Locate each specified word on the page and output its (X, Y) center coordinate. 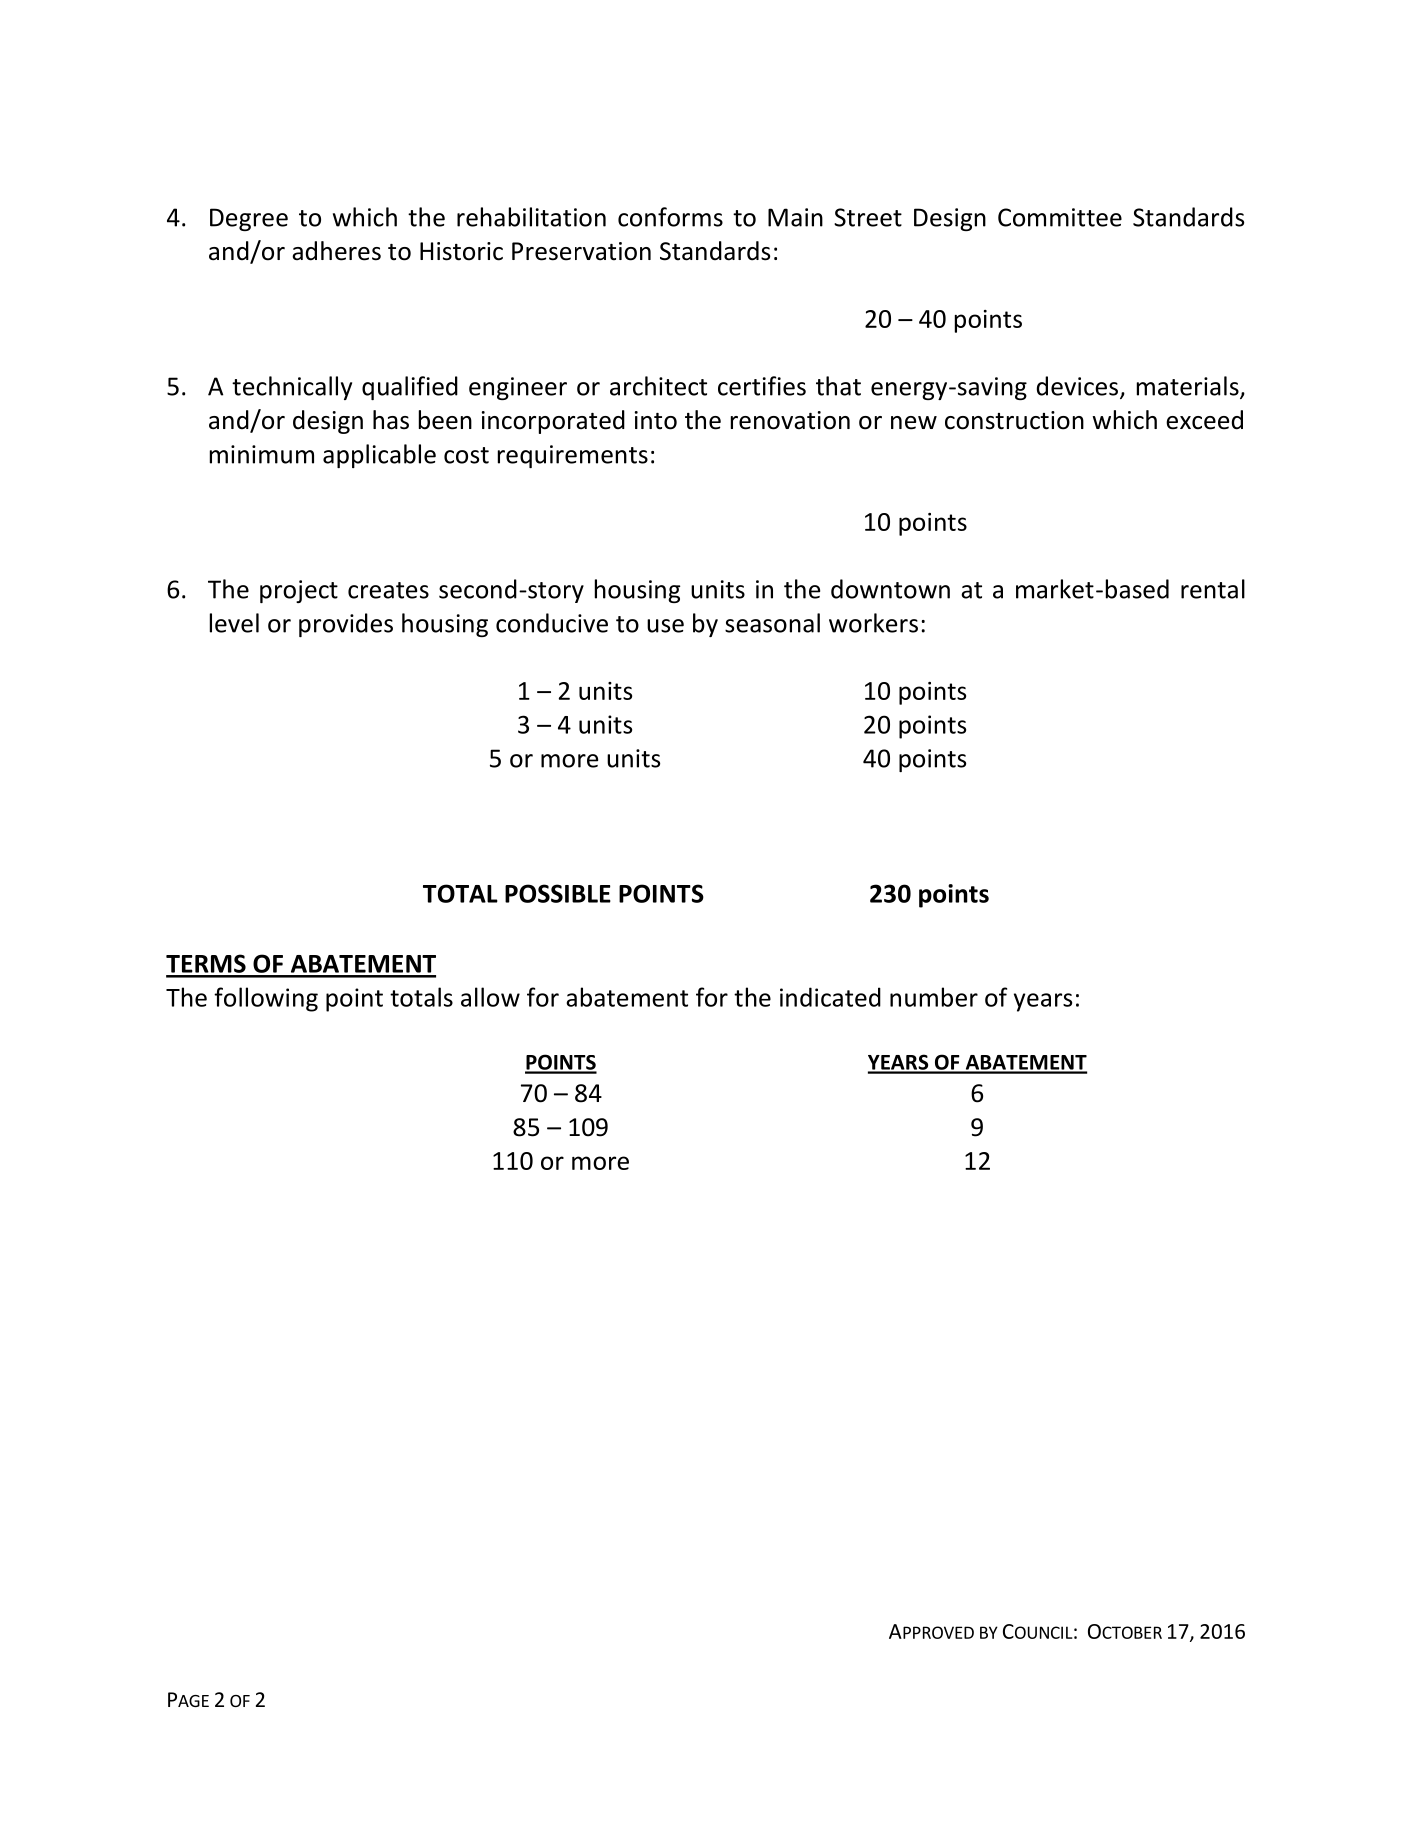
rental (1213, 589)
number (934, 997)
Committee (1060, 217)
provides (346, 625)
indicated (830, 997)
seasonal (772, 623)
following (266, 999)
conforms (670, 217)
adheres (336, 251)
